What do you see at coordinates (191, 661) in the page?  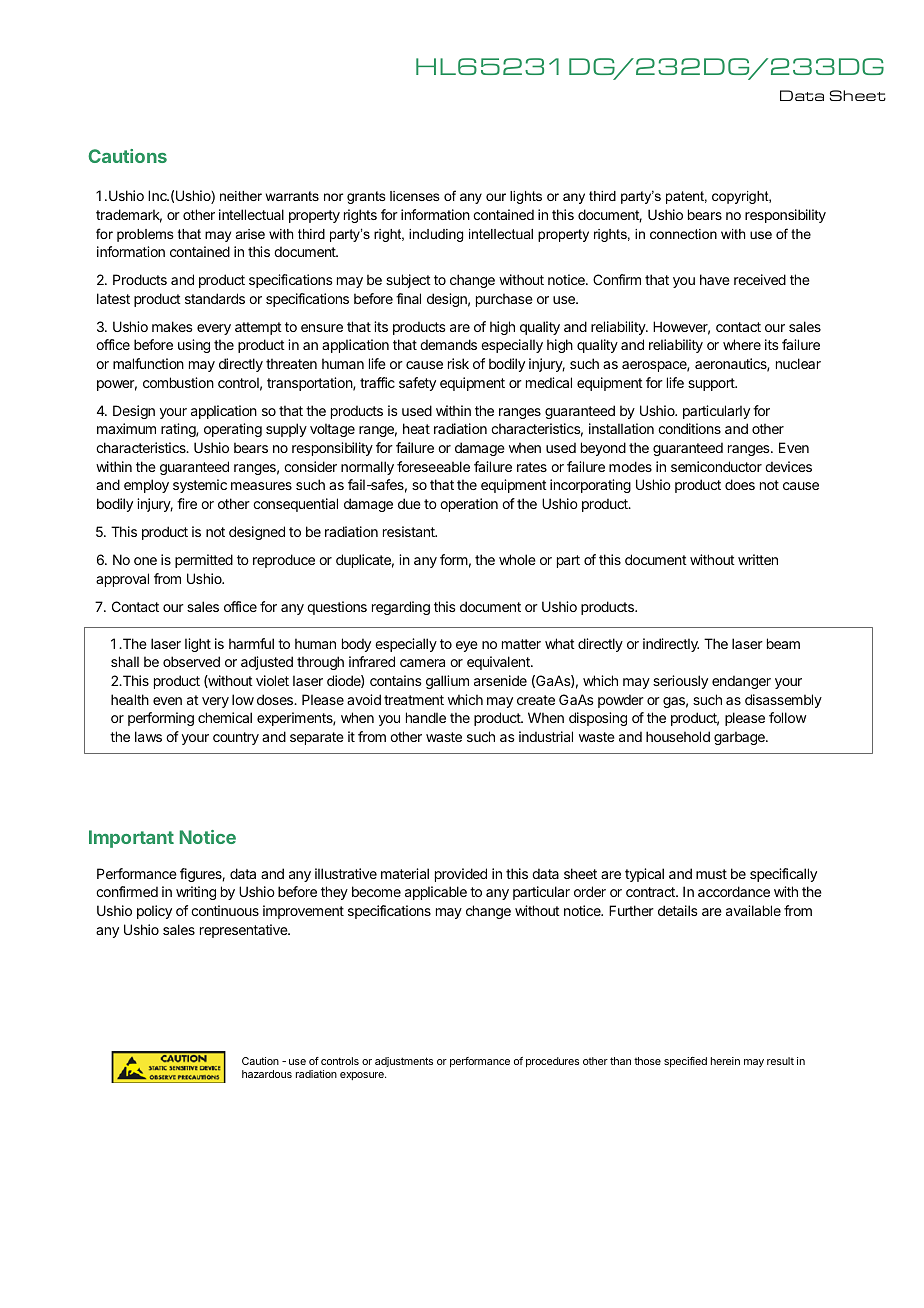 I see `observed` at bounding box center [191, 661].
